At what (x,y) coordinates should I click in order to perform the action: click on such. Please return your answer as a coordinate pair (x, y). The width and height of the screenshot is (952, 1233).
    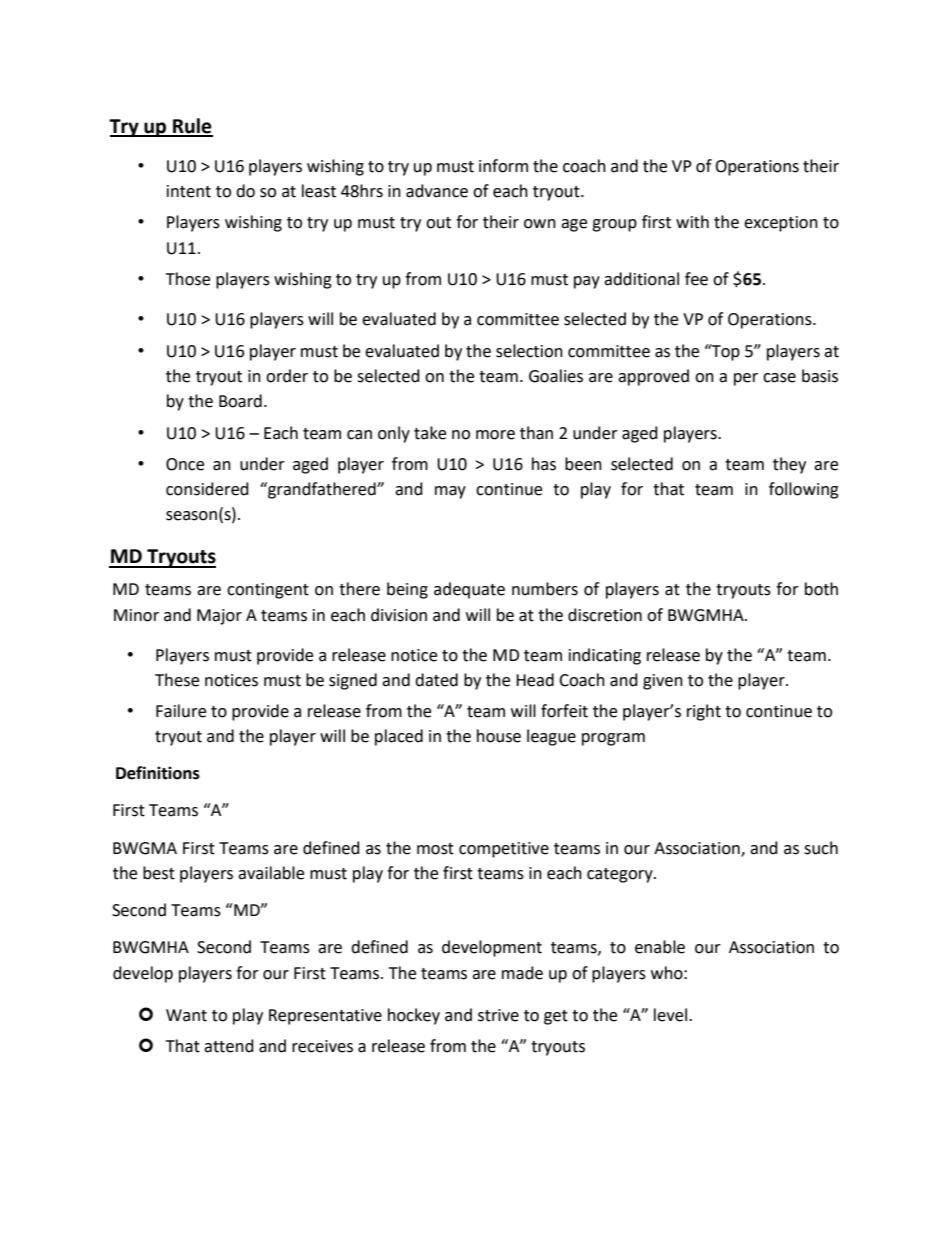
    Looking at the image, I should click on (821, 848).
